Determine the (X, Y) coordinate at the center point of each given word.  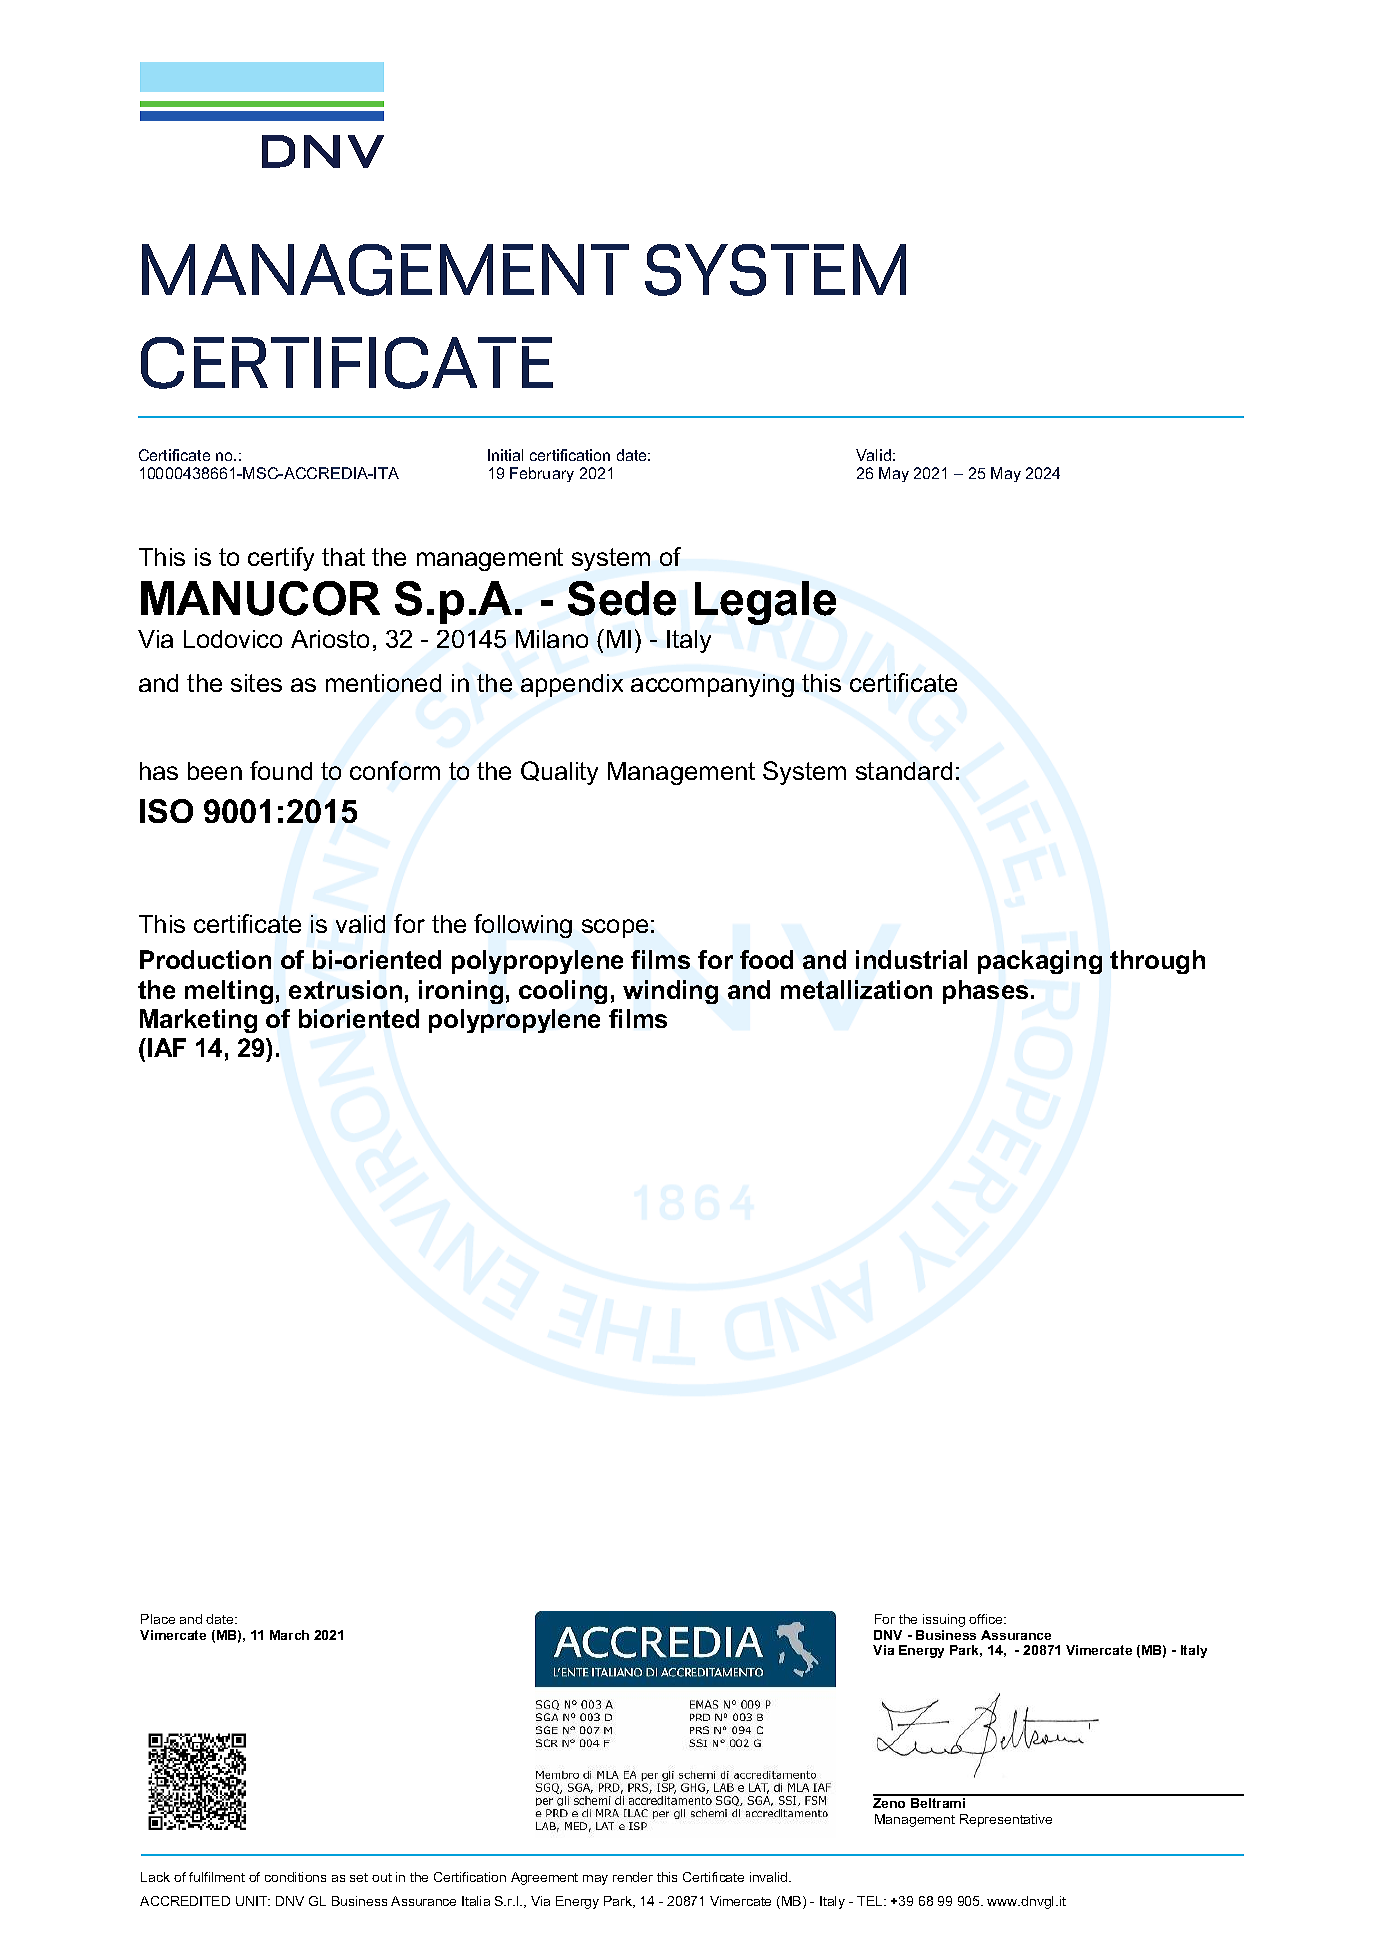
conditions (295, 1877)
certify (281, 559)
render (633, 1877)
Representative (1006, 1820)
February (542, 474)
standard (904, 771)
